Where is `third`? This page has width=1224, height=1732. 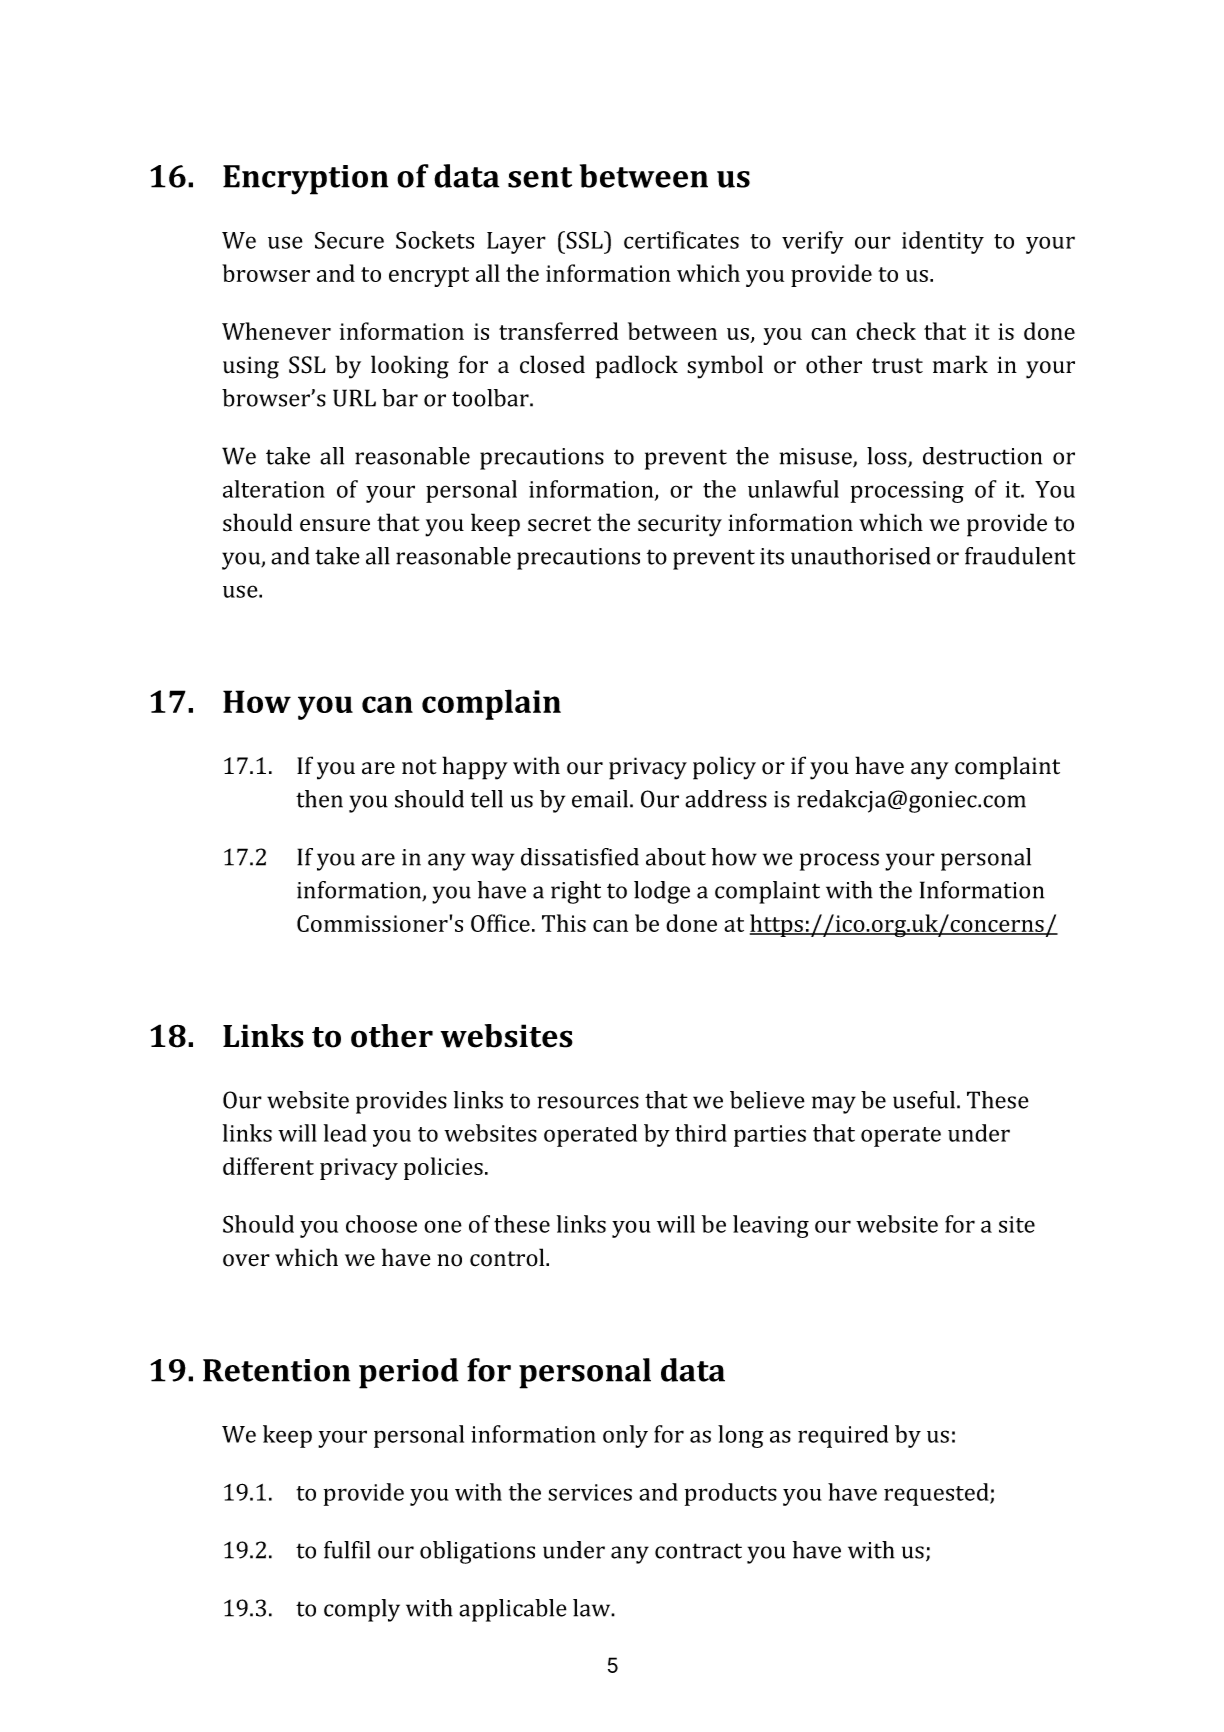
third is located at coordinates (701, 1133).
